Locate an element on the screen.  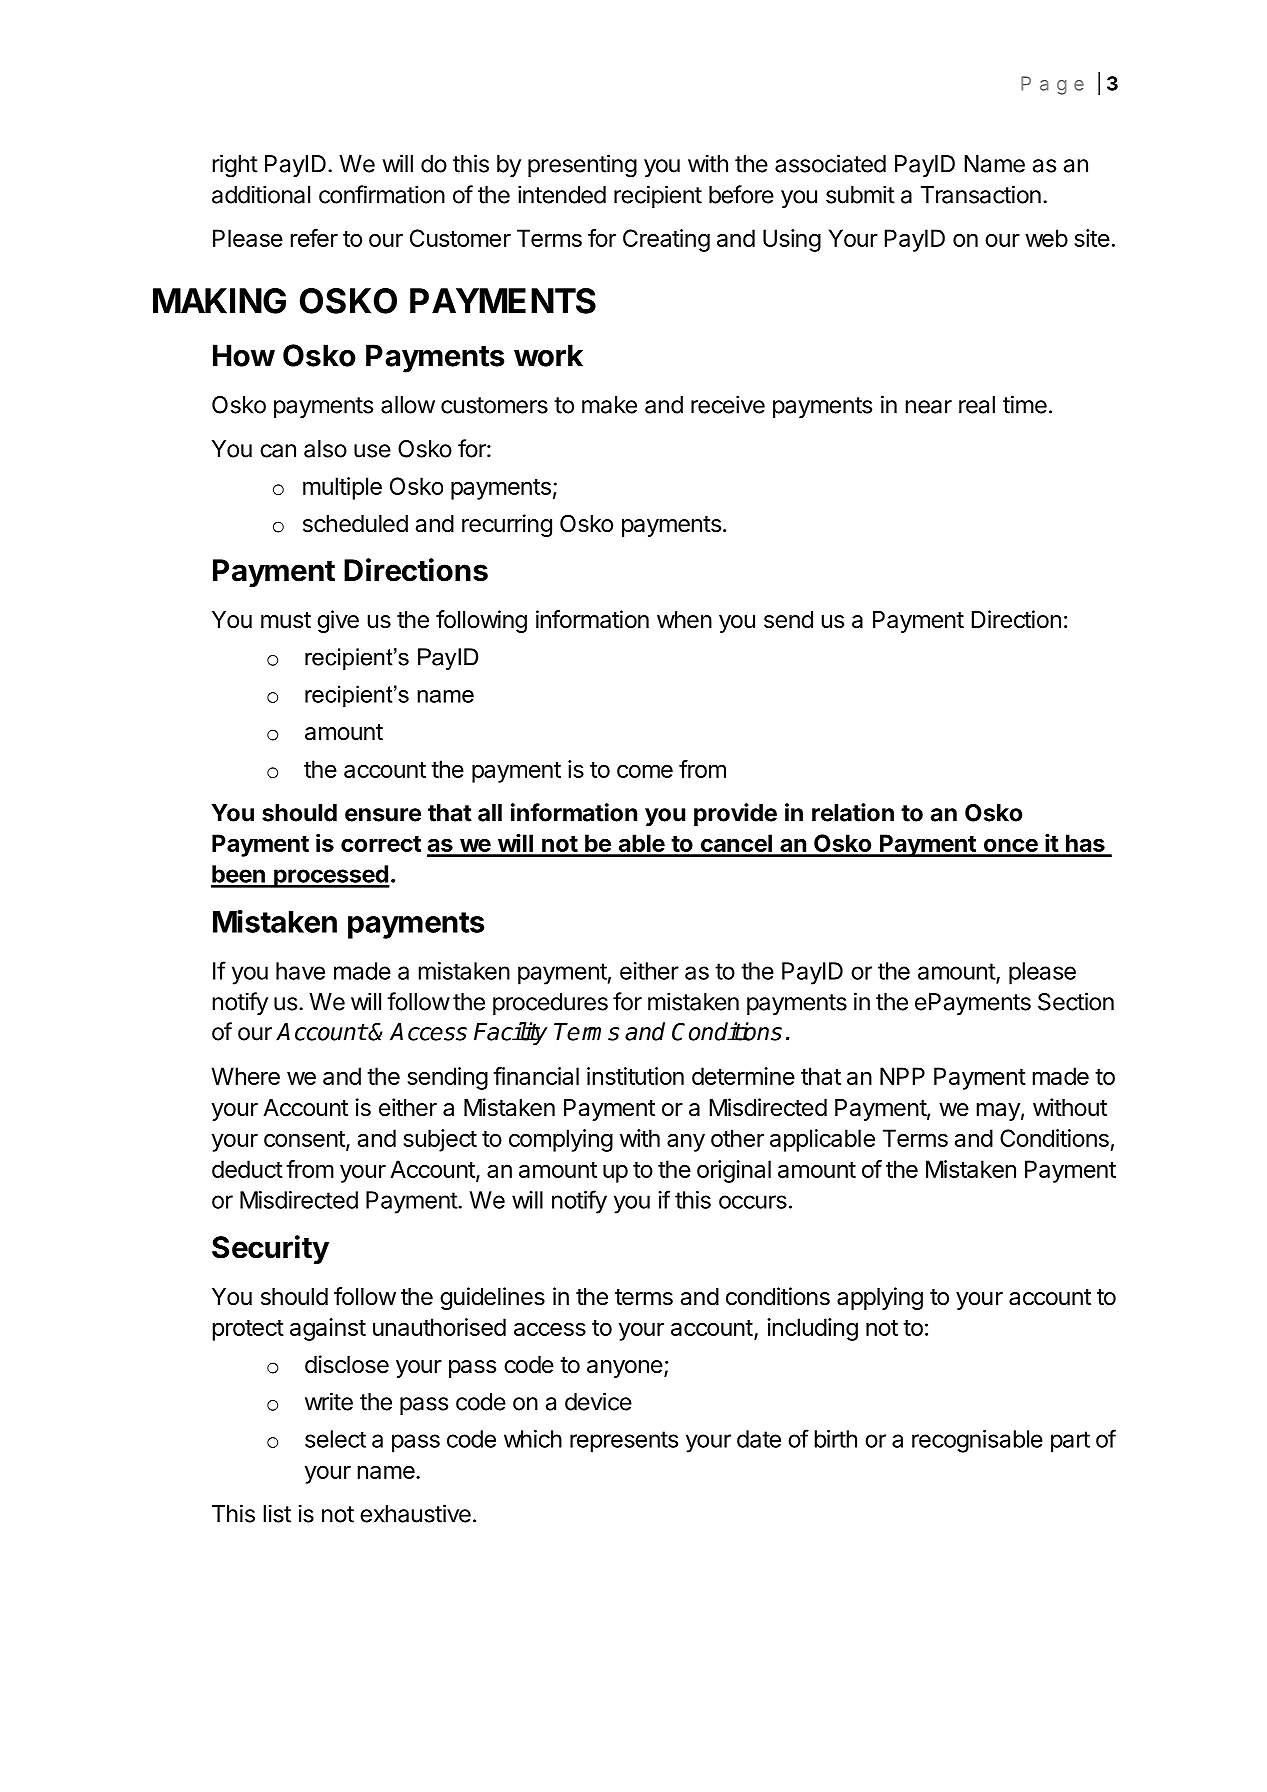
relation is located at coordinates (853, 812).
